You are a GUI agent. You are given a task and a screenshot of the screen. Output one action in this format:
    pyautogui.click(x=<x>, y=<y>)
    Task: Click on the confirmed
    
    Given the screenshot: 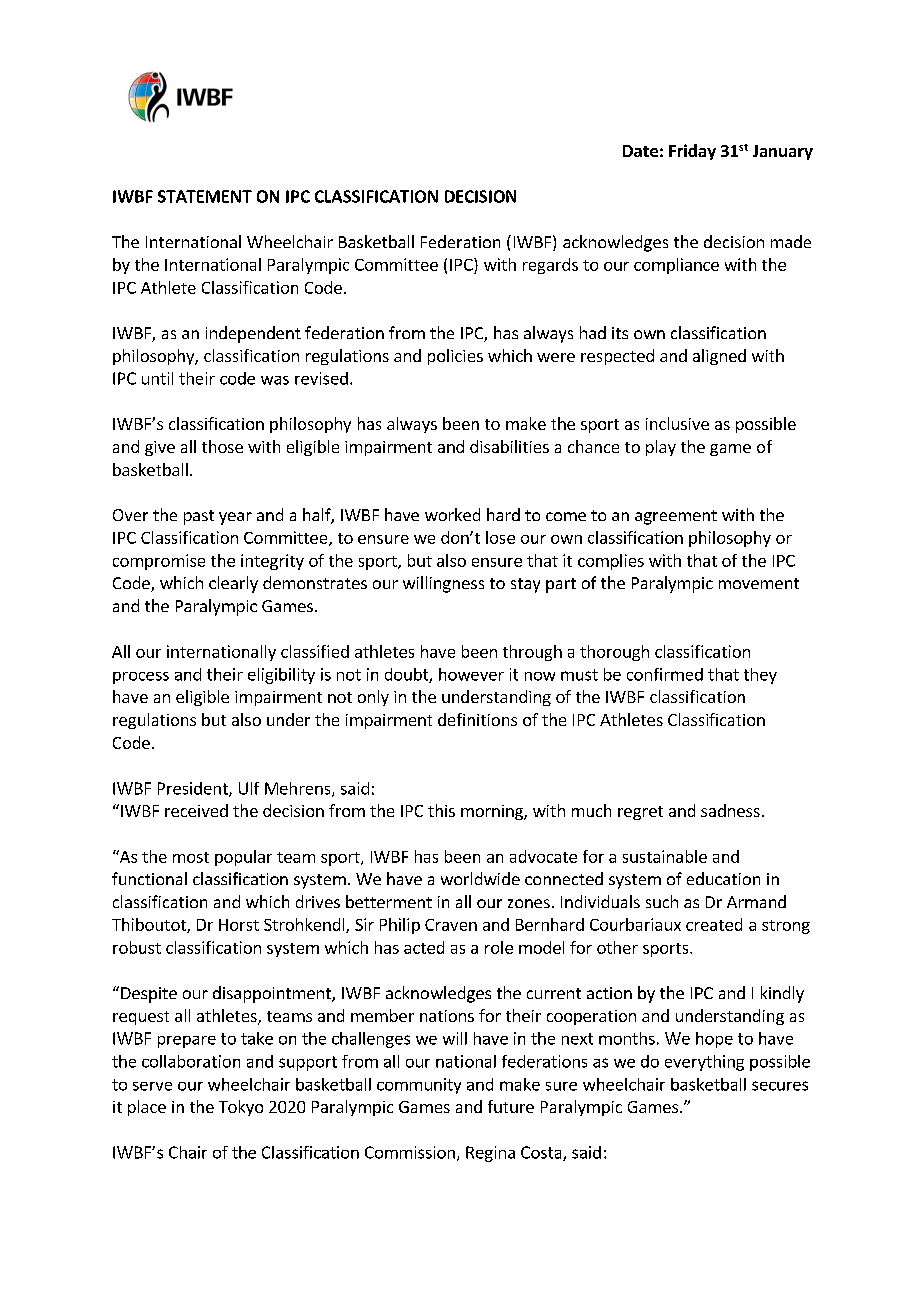 What is the action you would take?
    pyautogui.click(x=665, y=674)
